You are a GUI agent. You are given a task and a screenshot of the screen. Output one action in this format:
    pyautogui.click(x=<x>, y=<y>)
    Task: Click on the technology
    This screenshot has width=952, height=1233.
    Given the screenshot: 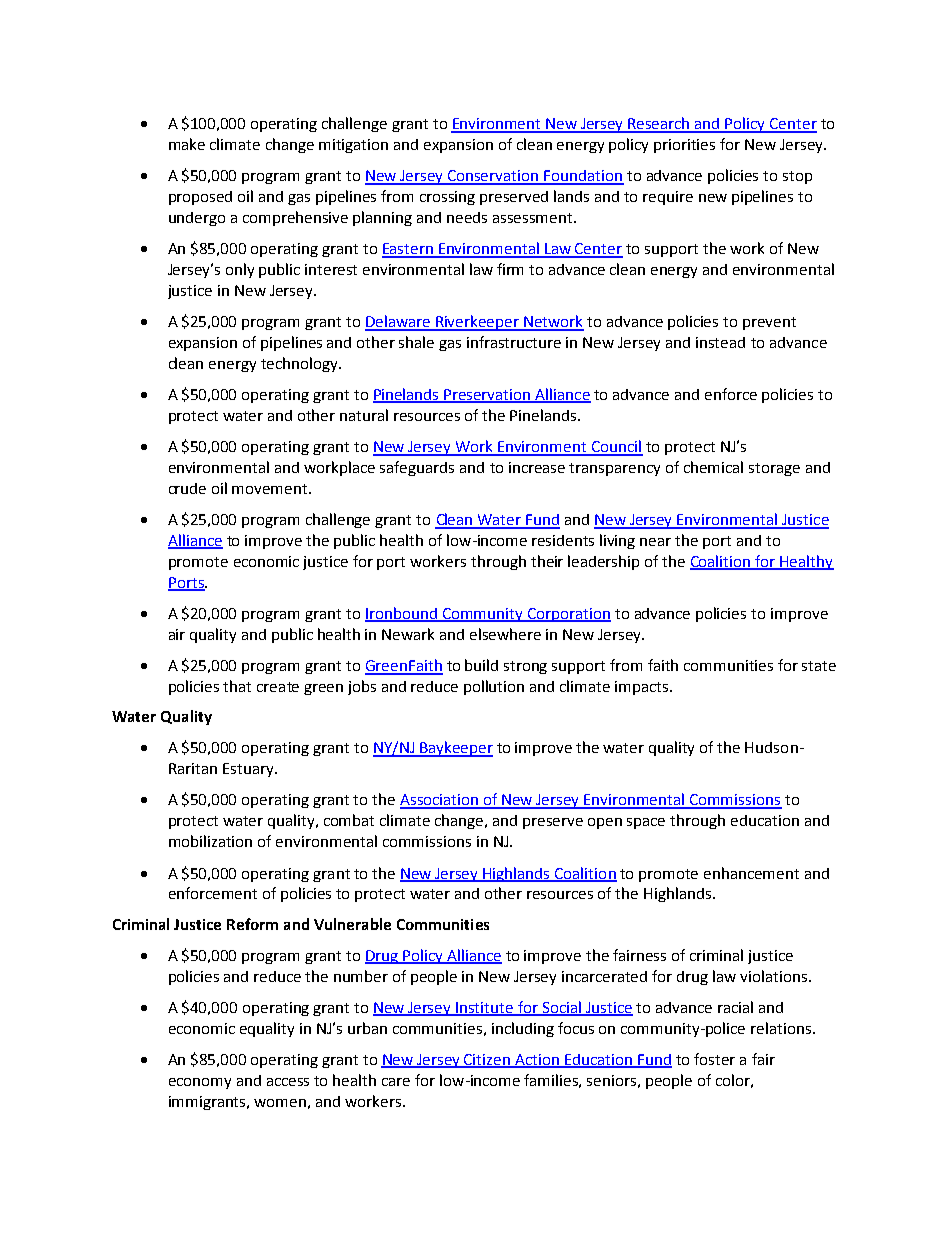 What is the action you would take?
    pyautogui.click(x=300, y=364)
